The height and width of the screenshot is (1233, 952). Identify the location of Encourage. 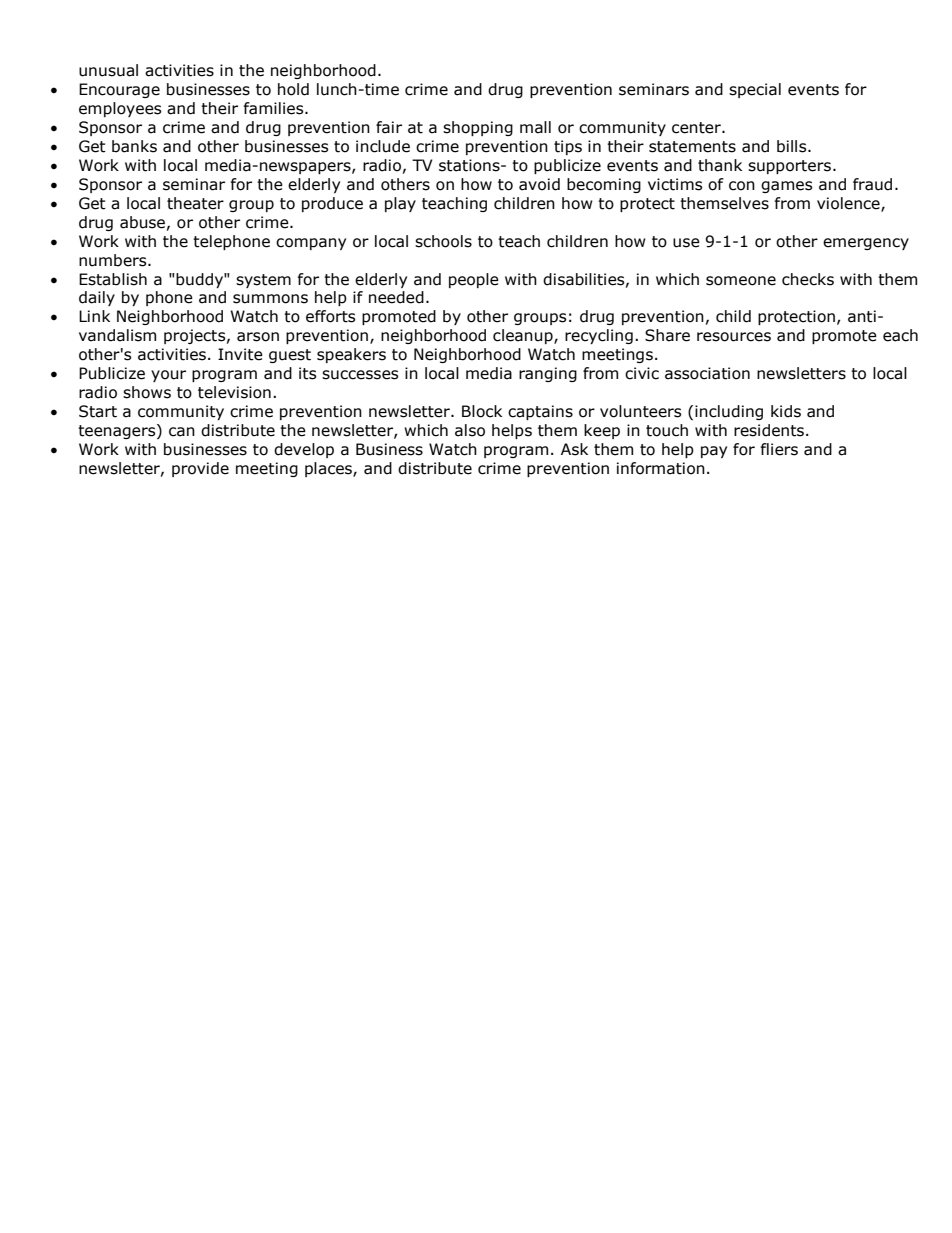
(119, 90).
